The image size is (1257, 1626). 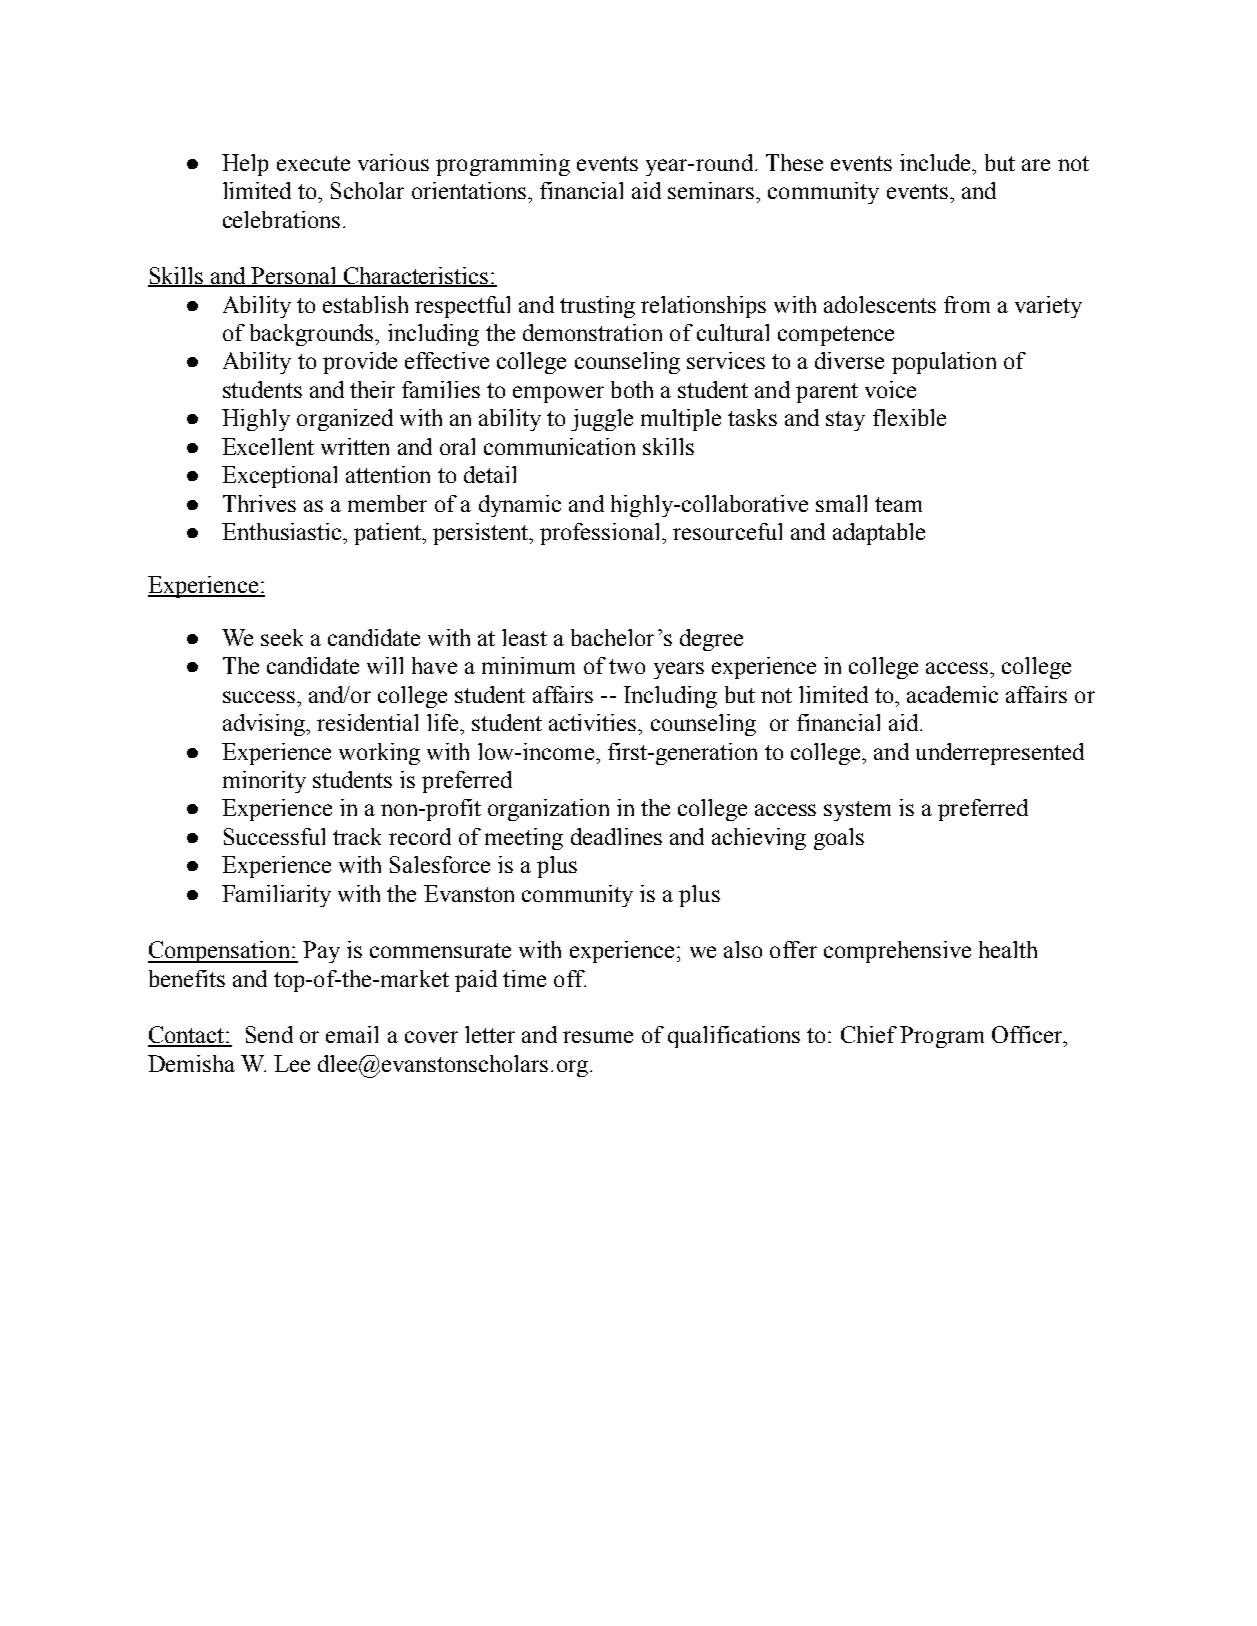 I want to click on underrepresented, so click(x=1000, y=754).
